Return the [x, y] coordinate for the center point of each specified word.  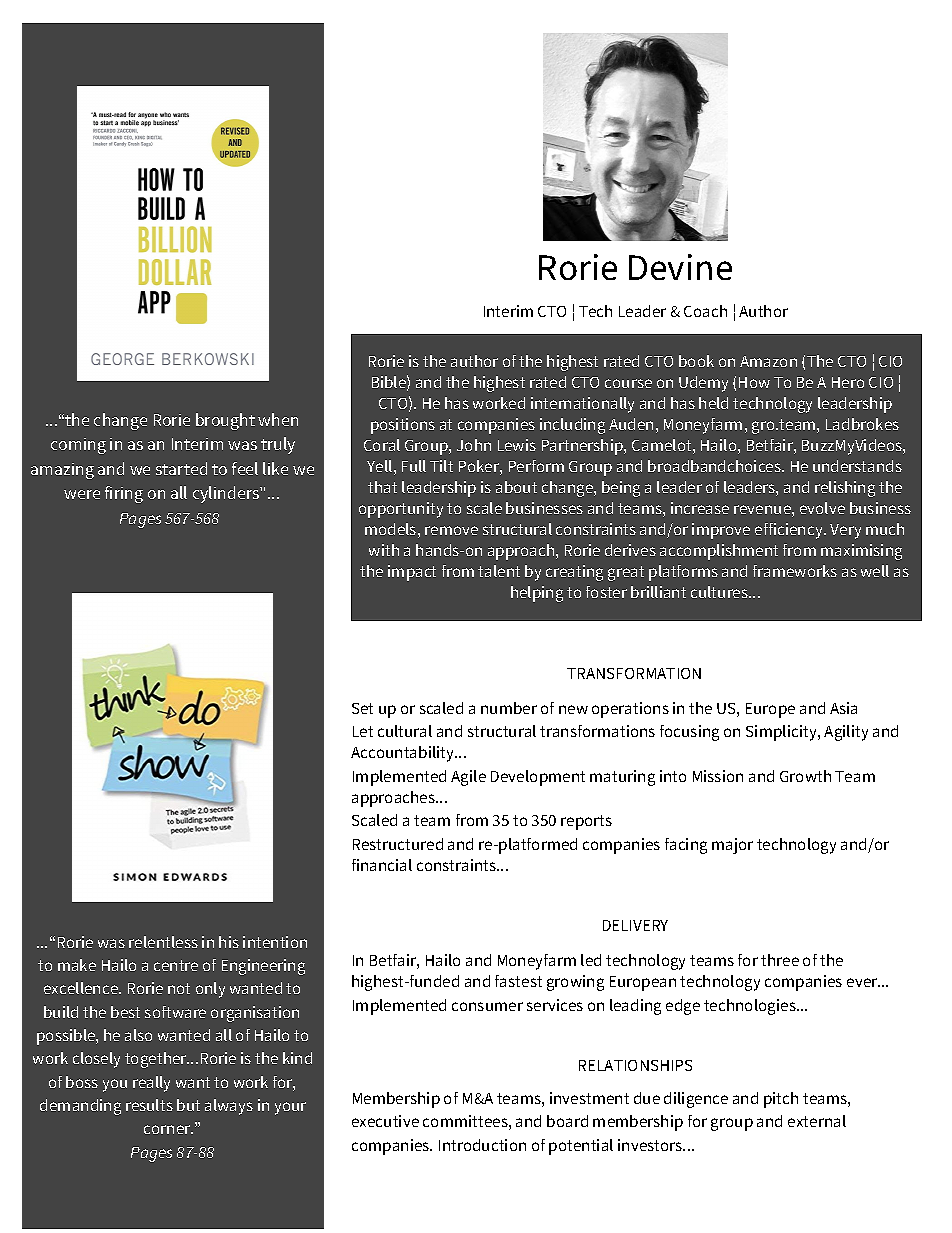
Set [362, 708]
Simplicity [782, 733]
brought [225, 421]
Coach [705, 311]
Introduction [482, 1145]
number [509, 708]
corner [168, 1129]
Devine [680, 267]
